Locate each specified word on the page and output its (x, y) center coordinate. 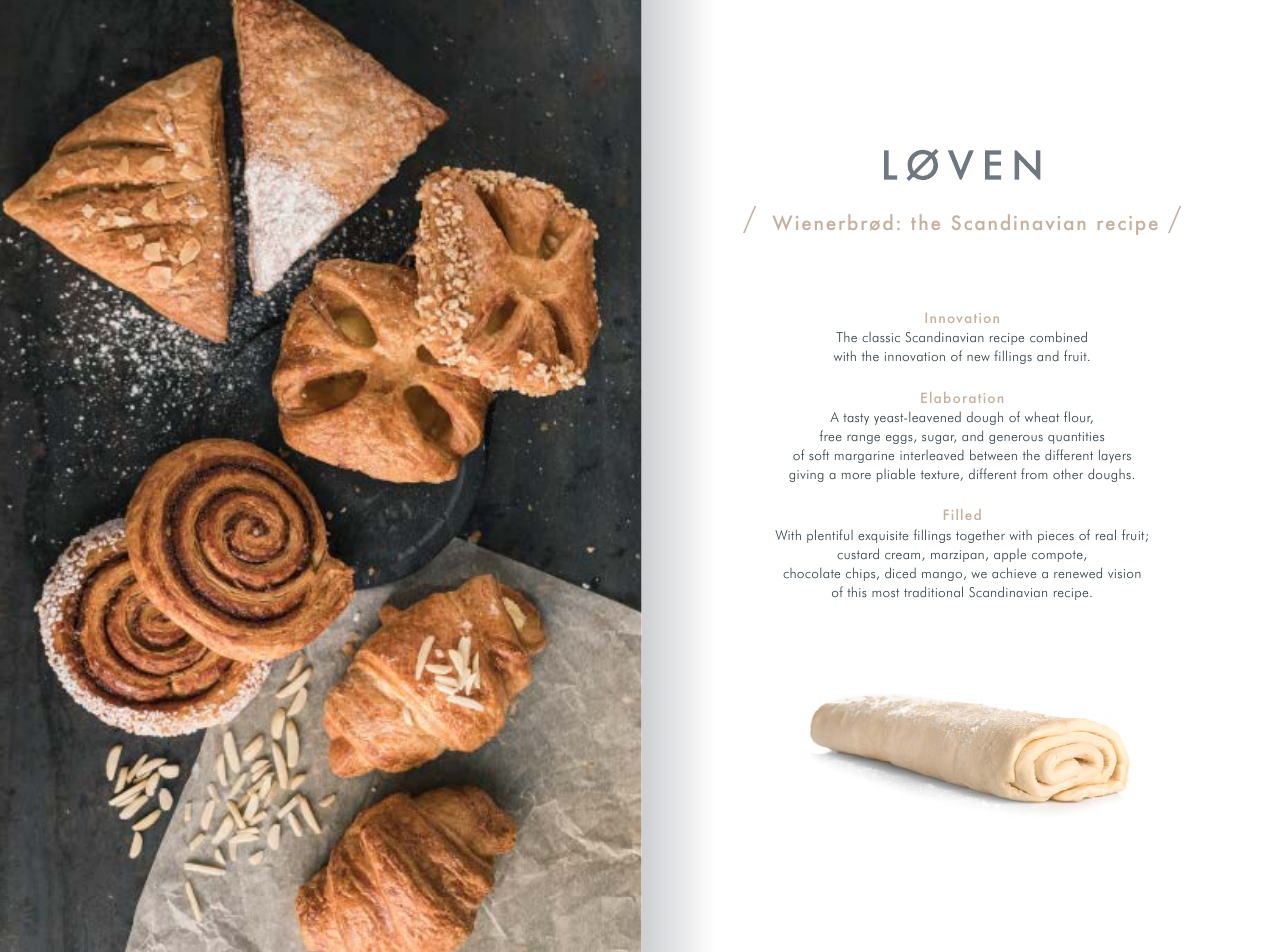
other (1068, 474)
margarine (864, 457)
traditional (933, 591)
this (857, 592)
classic (881, 337)
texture (941, 475)
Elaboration (962, 397)
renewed (1078, 572)
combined (1058, 337)
